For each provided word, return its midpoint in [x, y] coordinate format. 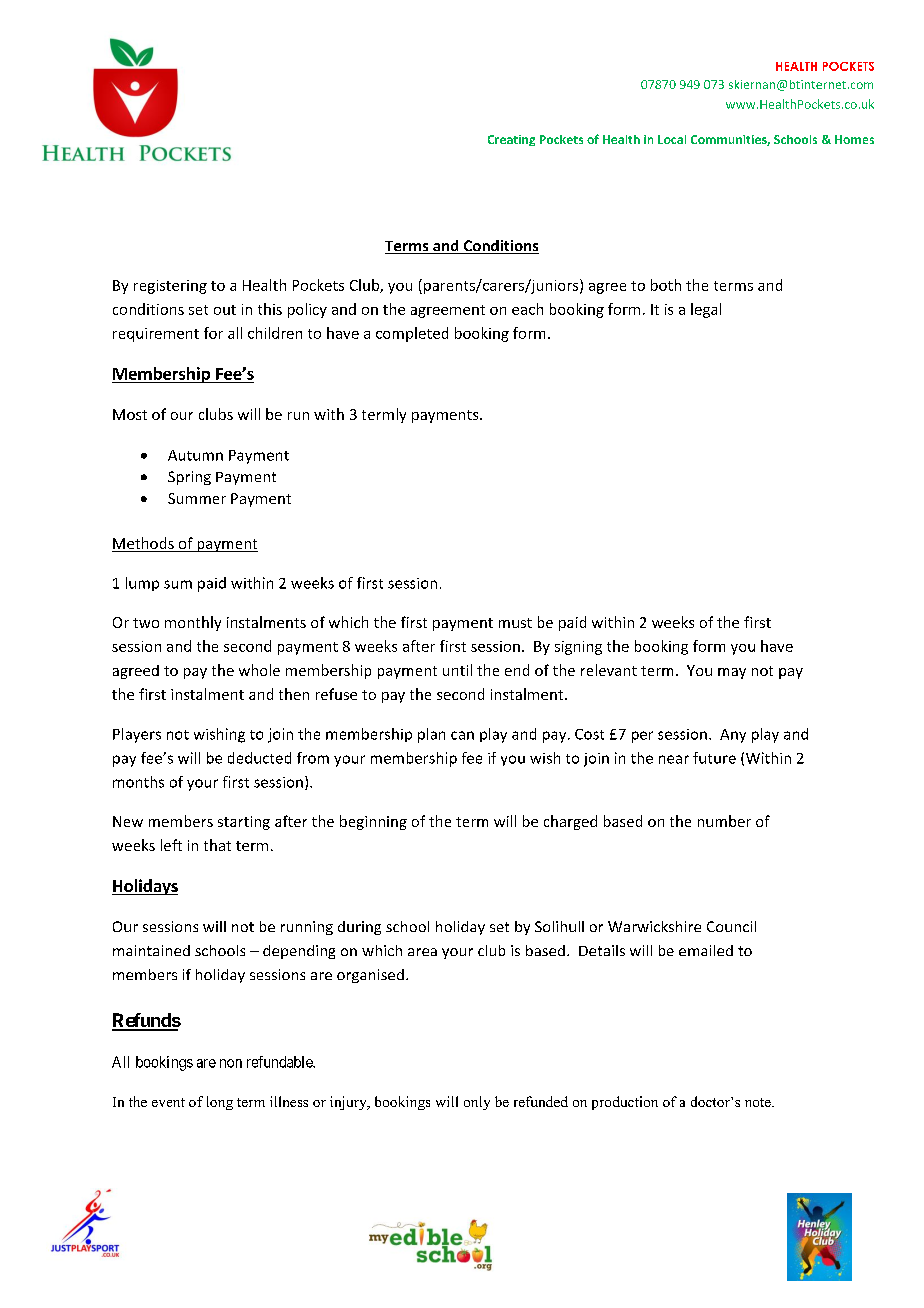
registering [170, 287]
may [732, 673]
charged [570, 822]
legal [706, 310]
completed [412, 334]
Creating [511, 140]
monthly [193, 623]
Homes [854, 139]
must [515, 623]
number [724, 821]
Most [130, 414]
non [231, 1063]
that [217, 845]
